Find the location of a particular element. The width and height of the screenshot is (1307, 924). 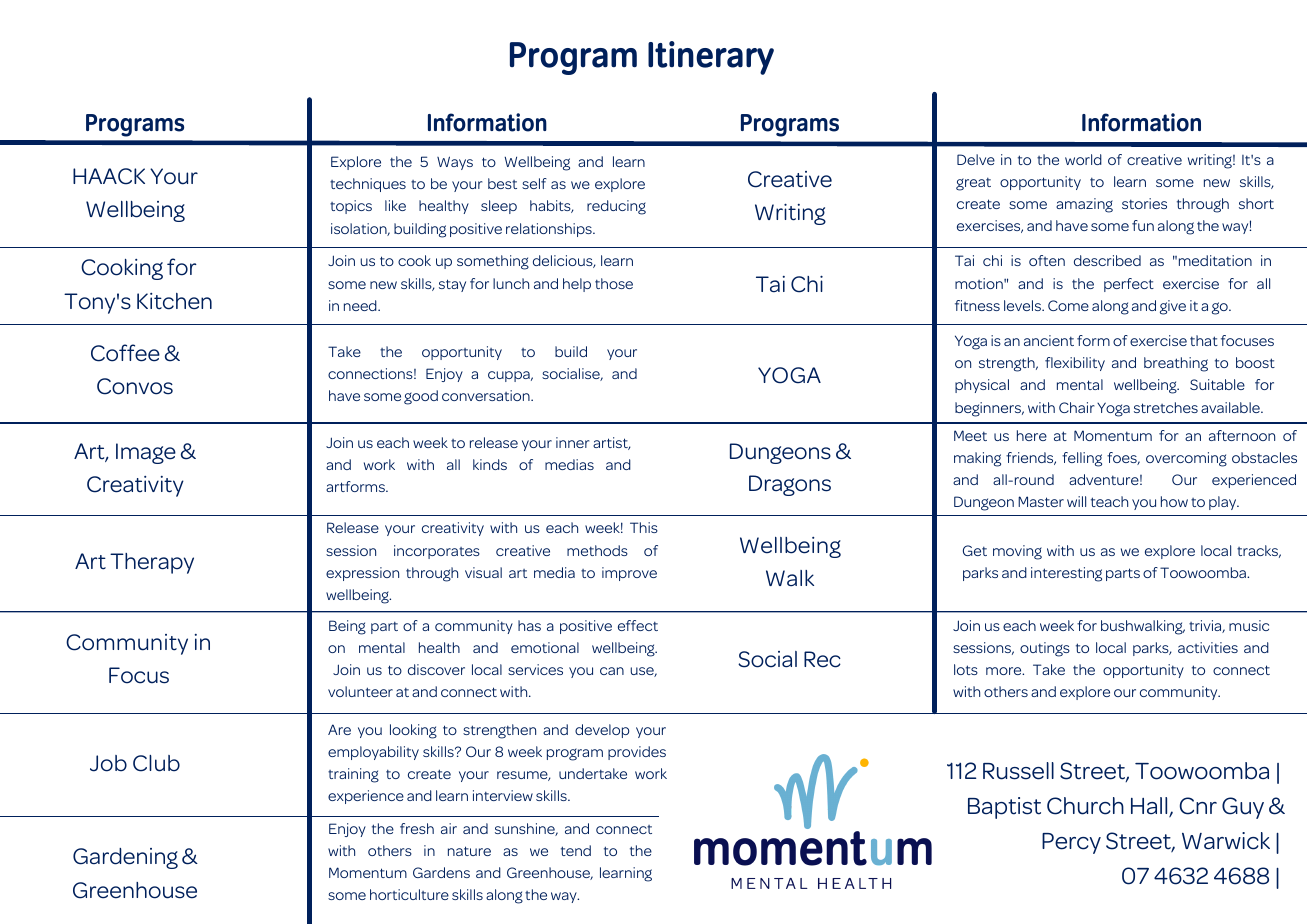

HAACK is located at coordinates (109, 176).
